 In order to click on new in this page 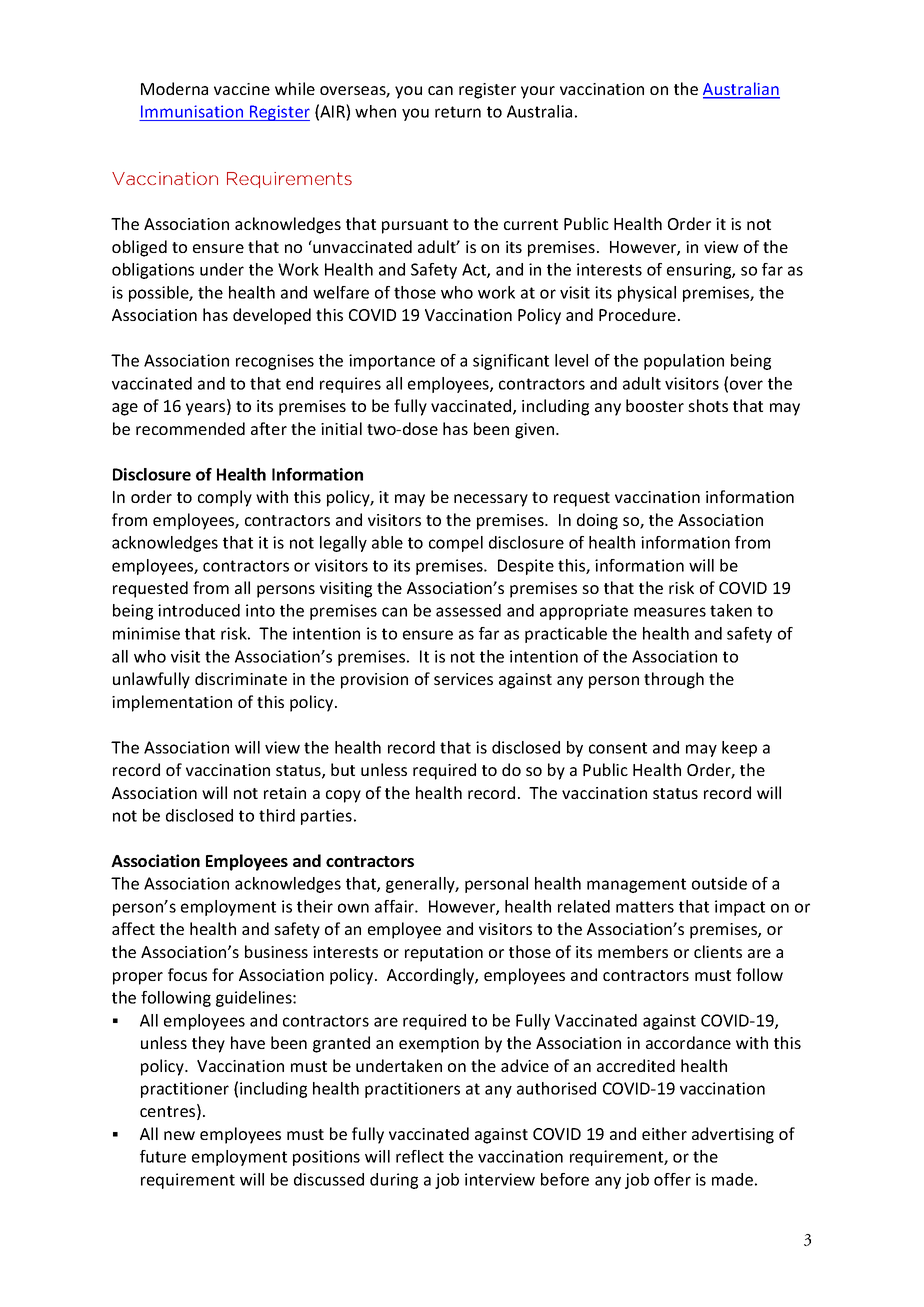, I will do `click(179, 1135)`.
